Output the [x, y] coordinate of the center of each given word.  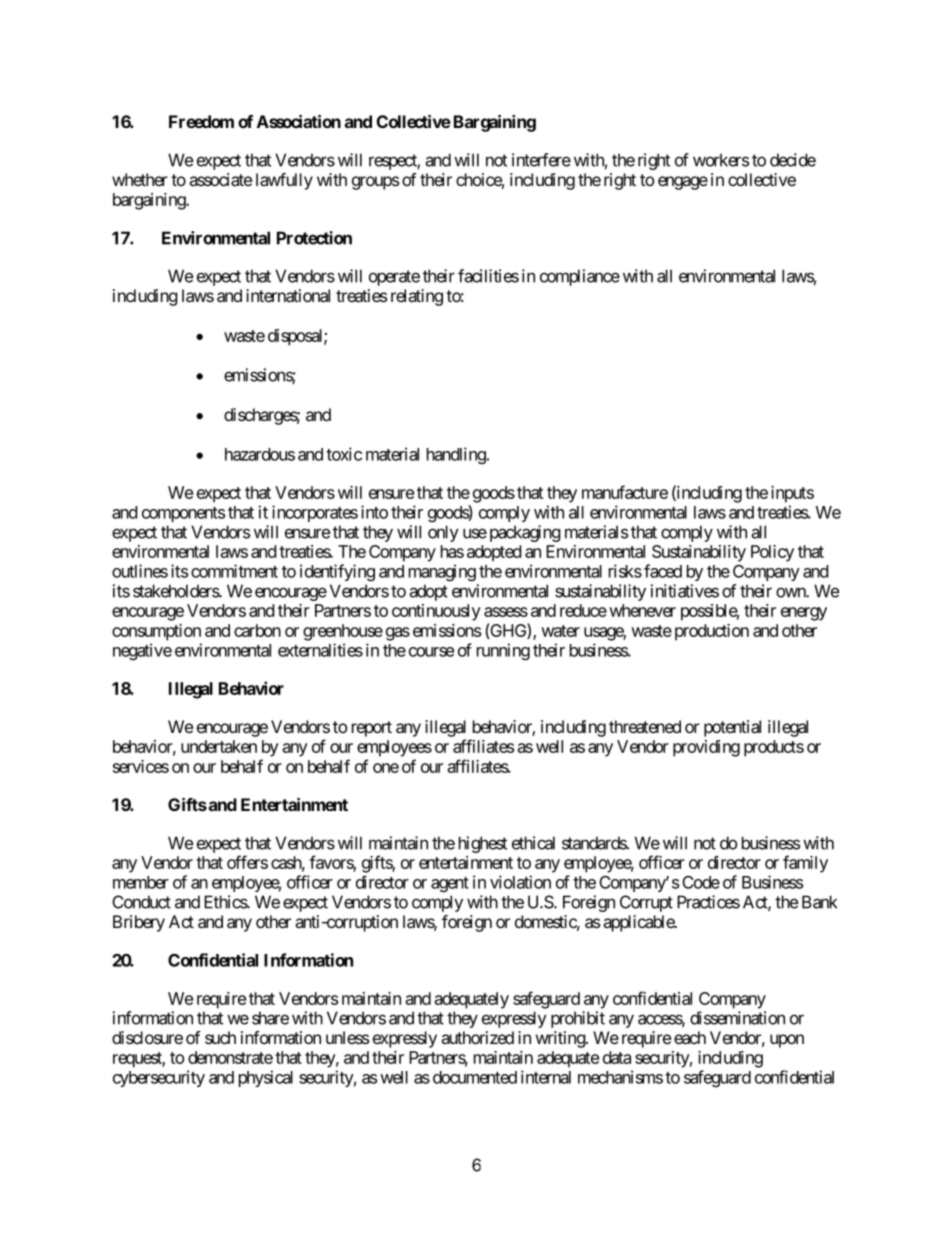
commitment [234, 571]
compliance [580, 277]
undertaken [219, 746]
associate [220, 180]
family [805, 864]
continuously [436, 612]
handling [456, 455]
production [712, 632]
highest [483, 844]
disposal [296, 337]
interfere [541, 160]
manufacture [625, 492]
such [220, 1037]
